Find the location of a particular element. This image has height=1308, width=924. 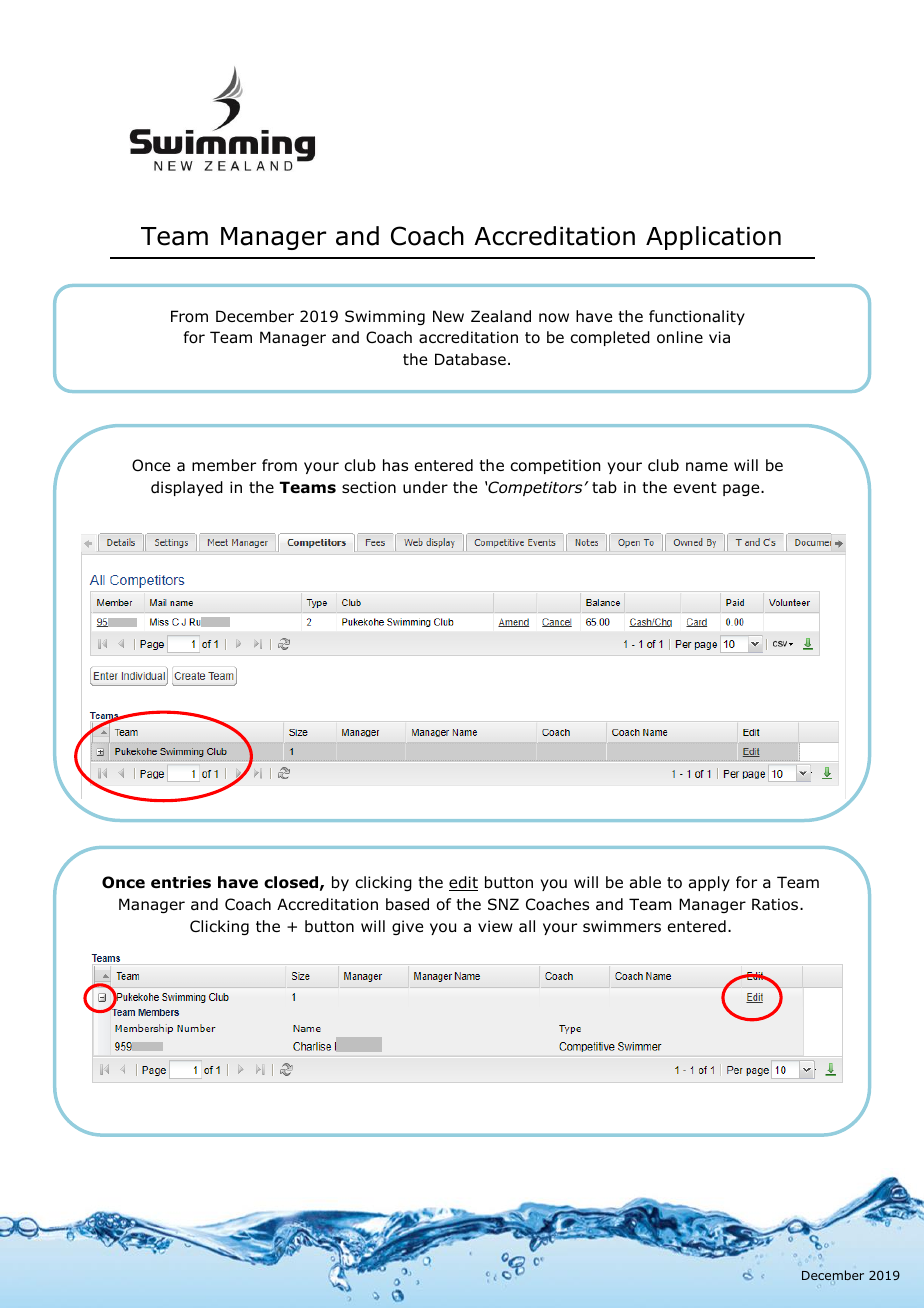

view is located at coordinates (495, 926).
